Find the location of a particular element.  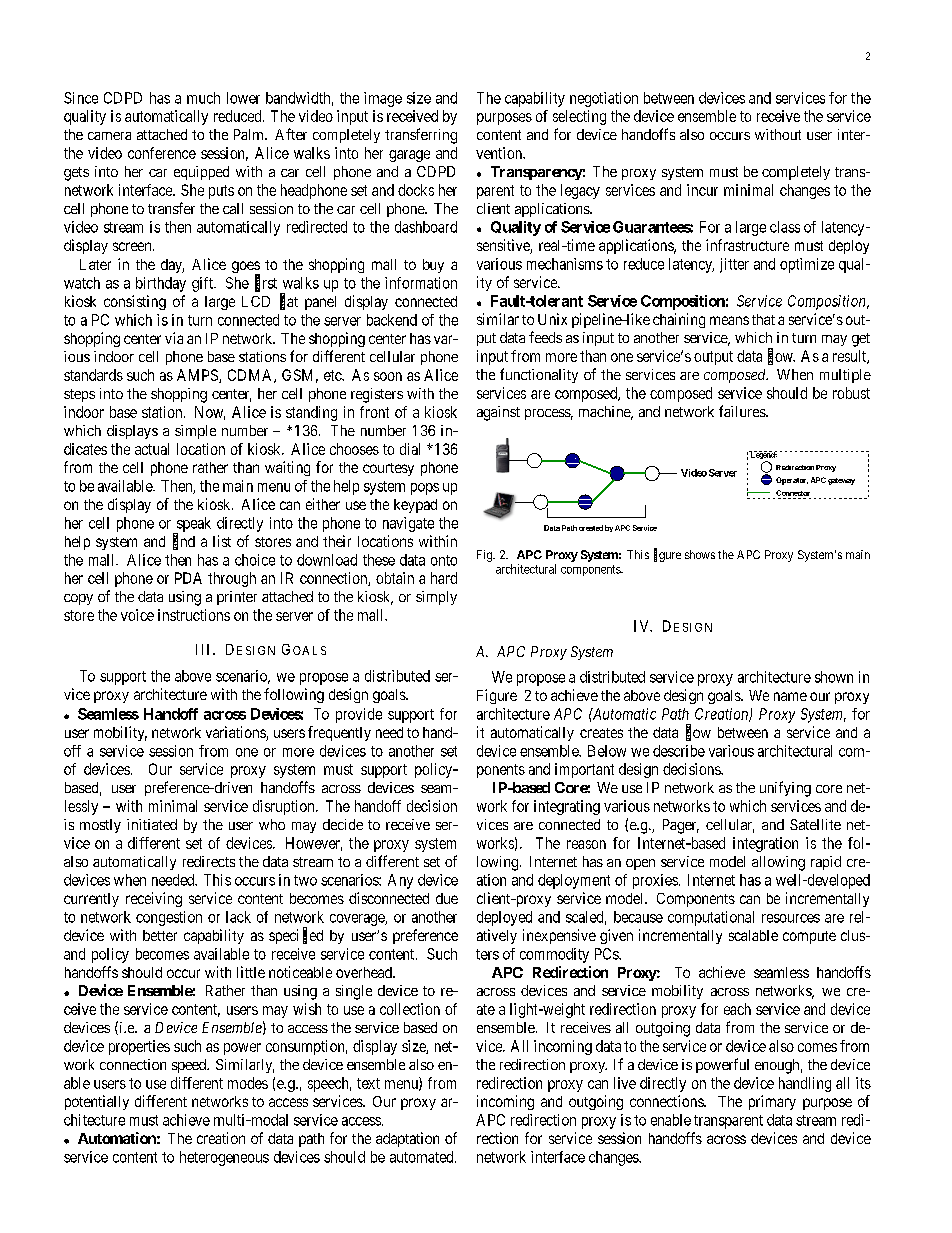

conference is located at coordinates (162, 153).
